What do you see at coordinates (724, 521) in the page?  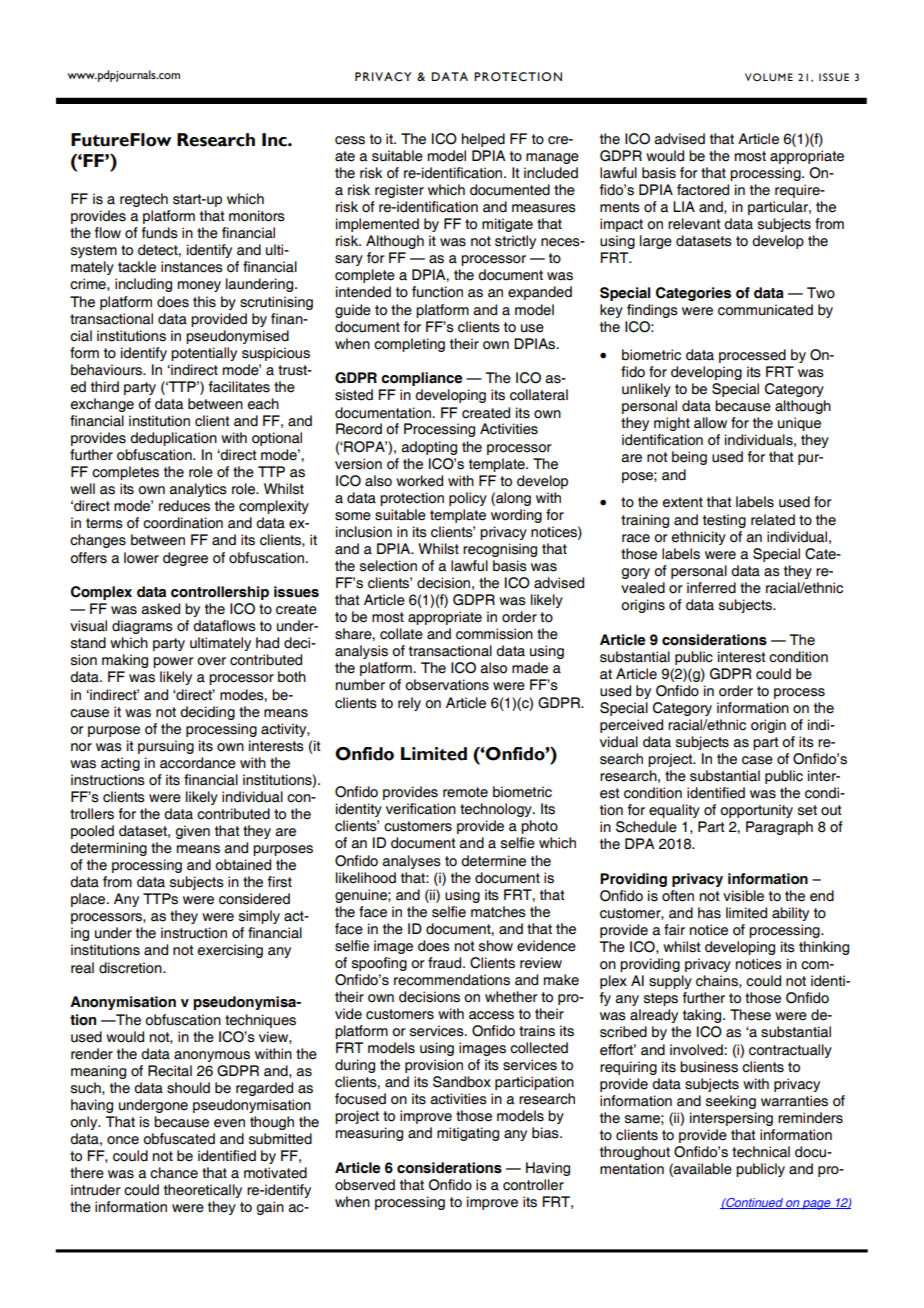 I see `testing` at bounding box center [724, 521].
